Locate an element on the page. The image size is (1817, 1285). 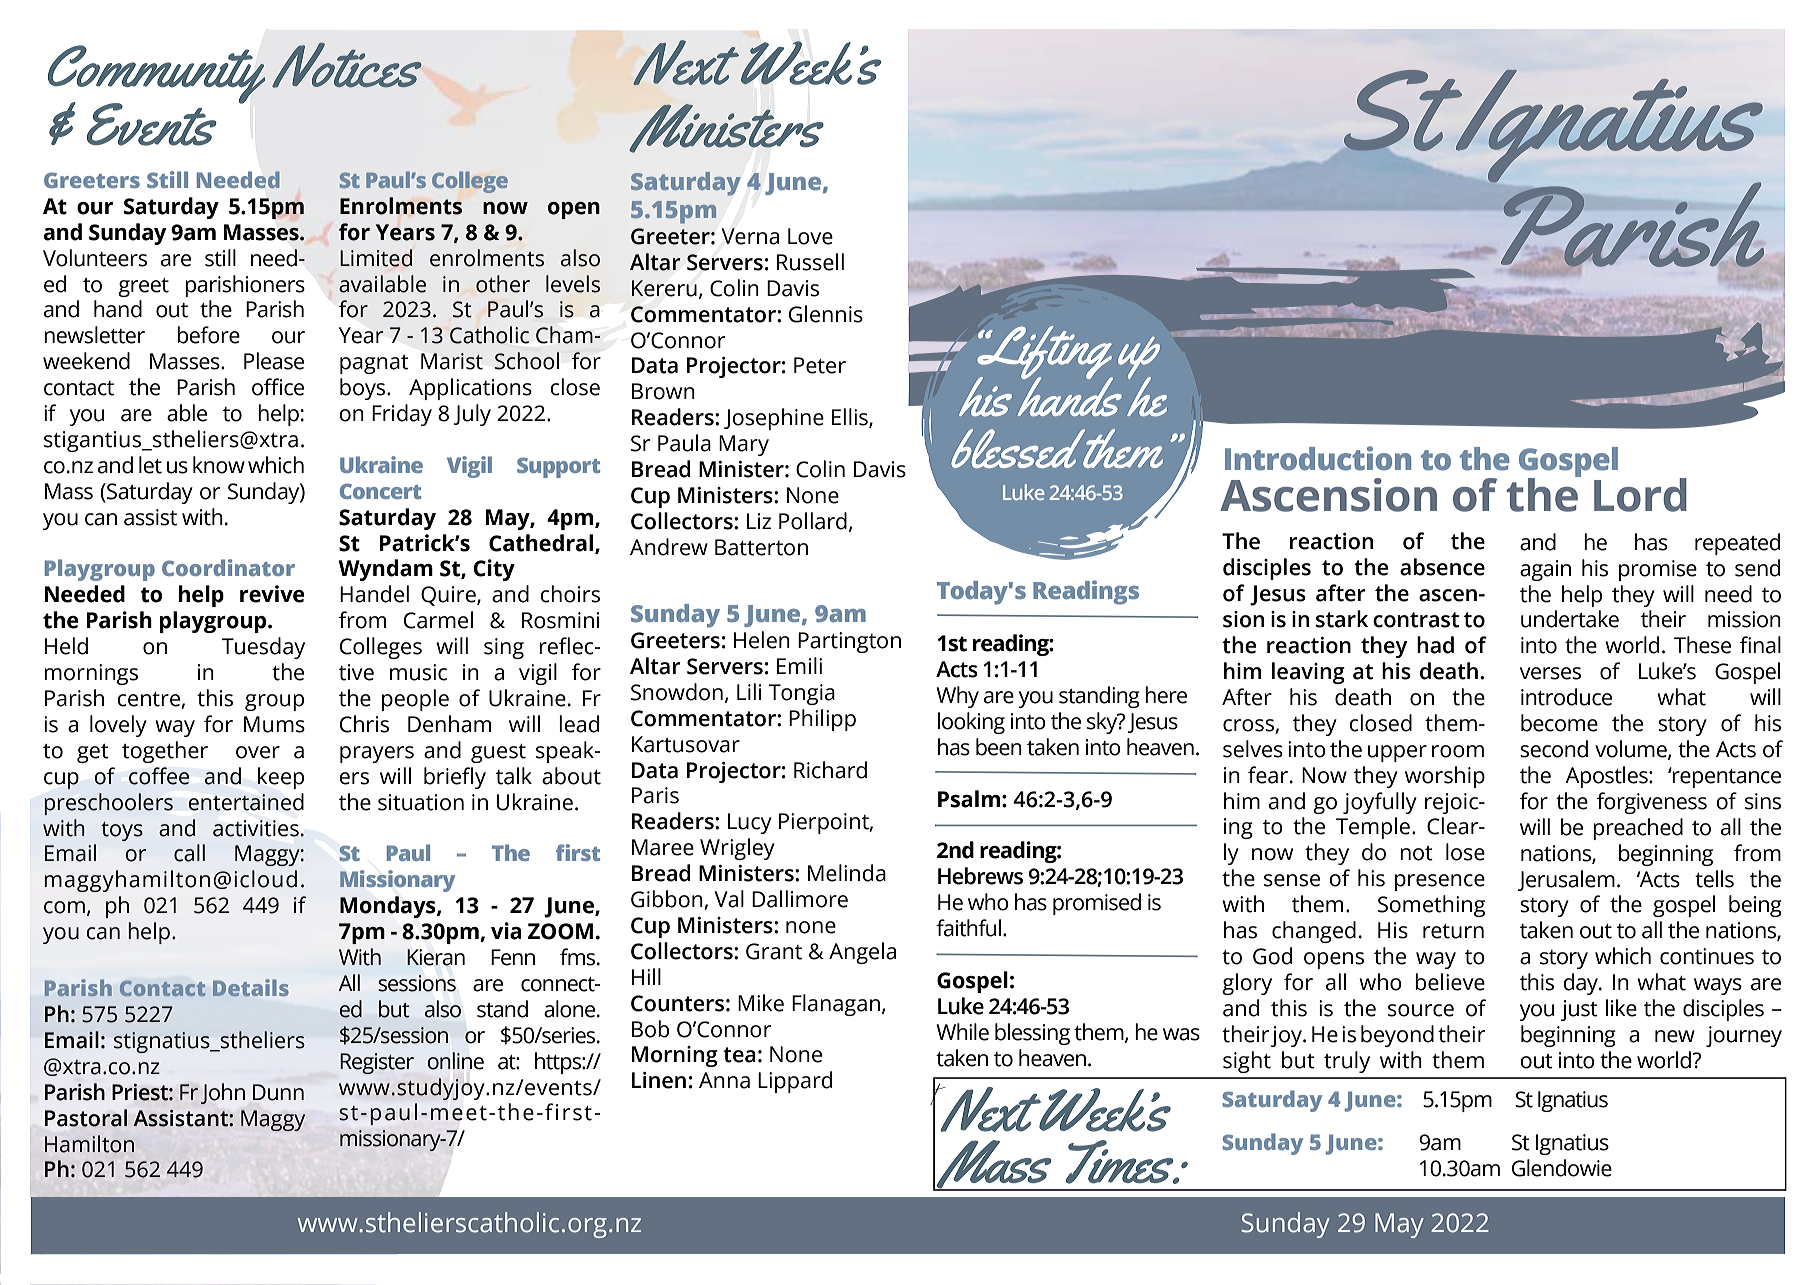
revive is located at coordinates (272, 594).
